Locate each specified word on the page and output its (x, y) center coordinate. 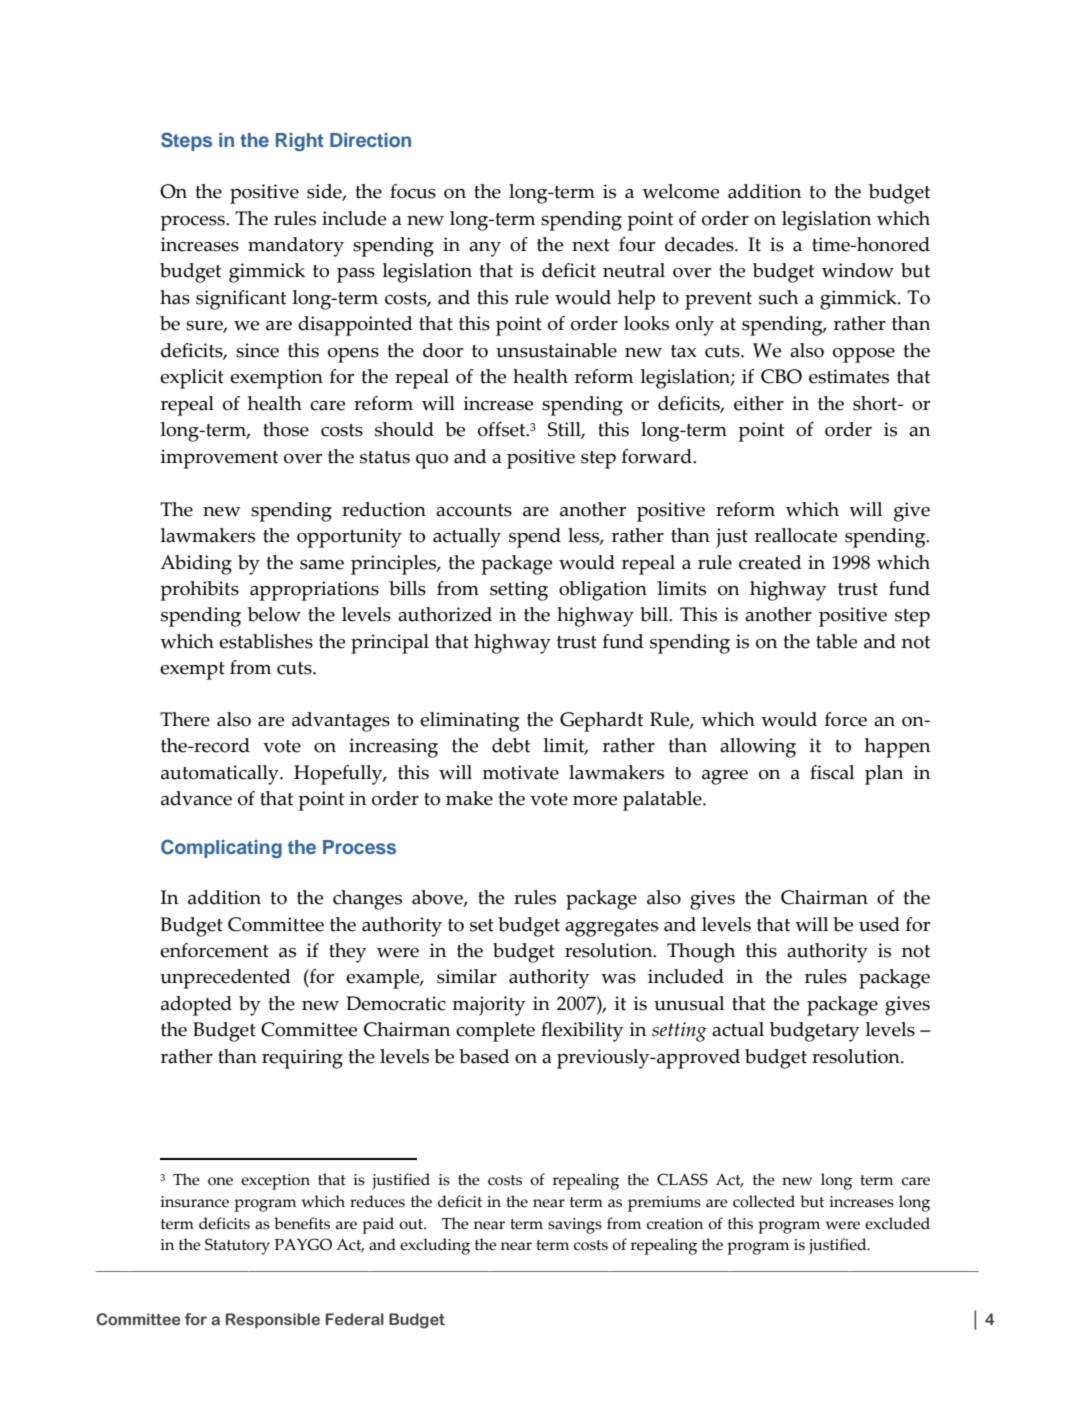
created (770, 562)
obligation (603, 591)
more (595, 801)
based (484, 1056)
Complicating (221, 848)
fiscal (832, 772)
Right (300, 142)
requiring (302, 1059)
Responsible (273, 1320)
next (591, 245)
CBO (781, 376)
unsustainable (556, 350)
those (286, 429)
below (274, 614)
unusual (689, 1003)
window (858, 270)
